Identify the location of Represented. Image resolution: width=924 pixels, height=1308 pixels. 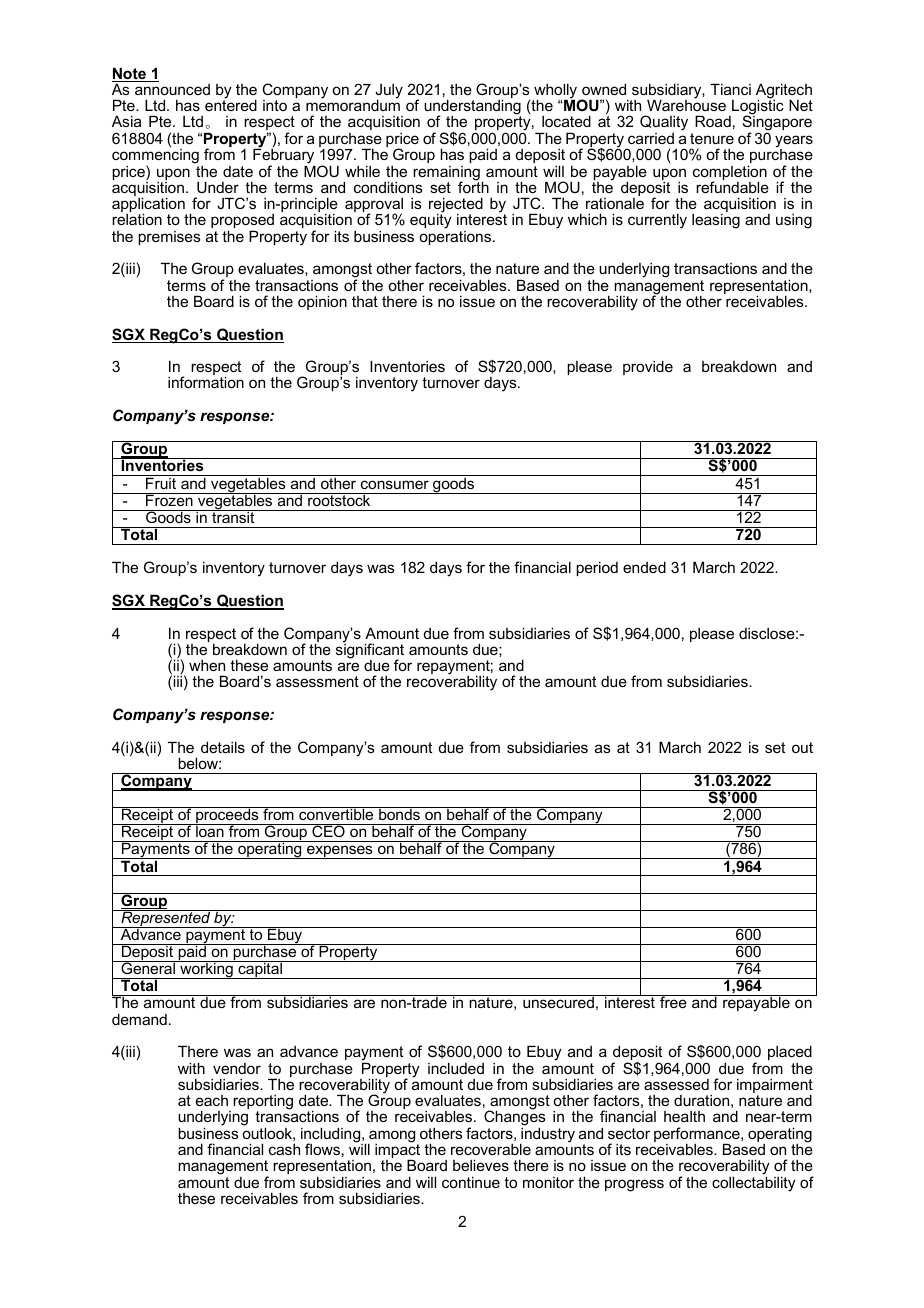
(166, 919).
